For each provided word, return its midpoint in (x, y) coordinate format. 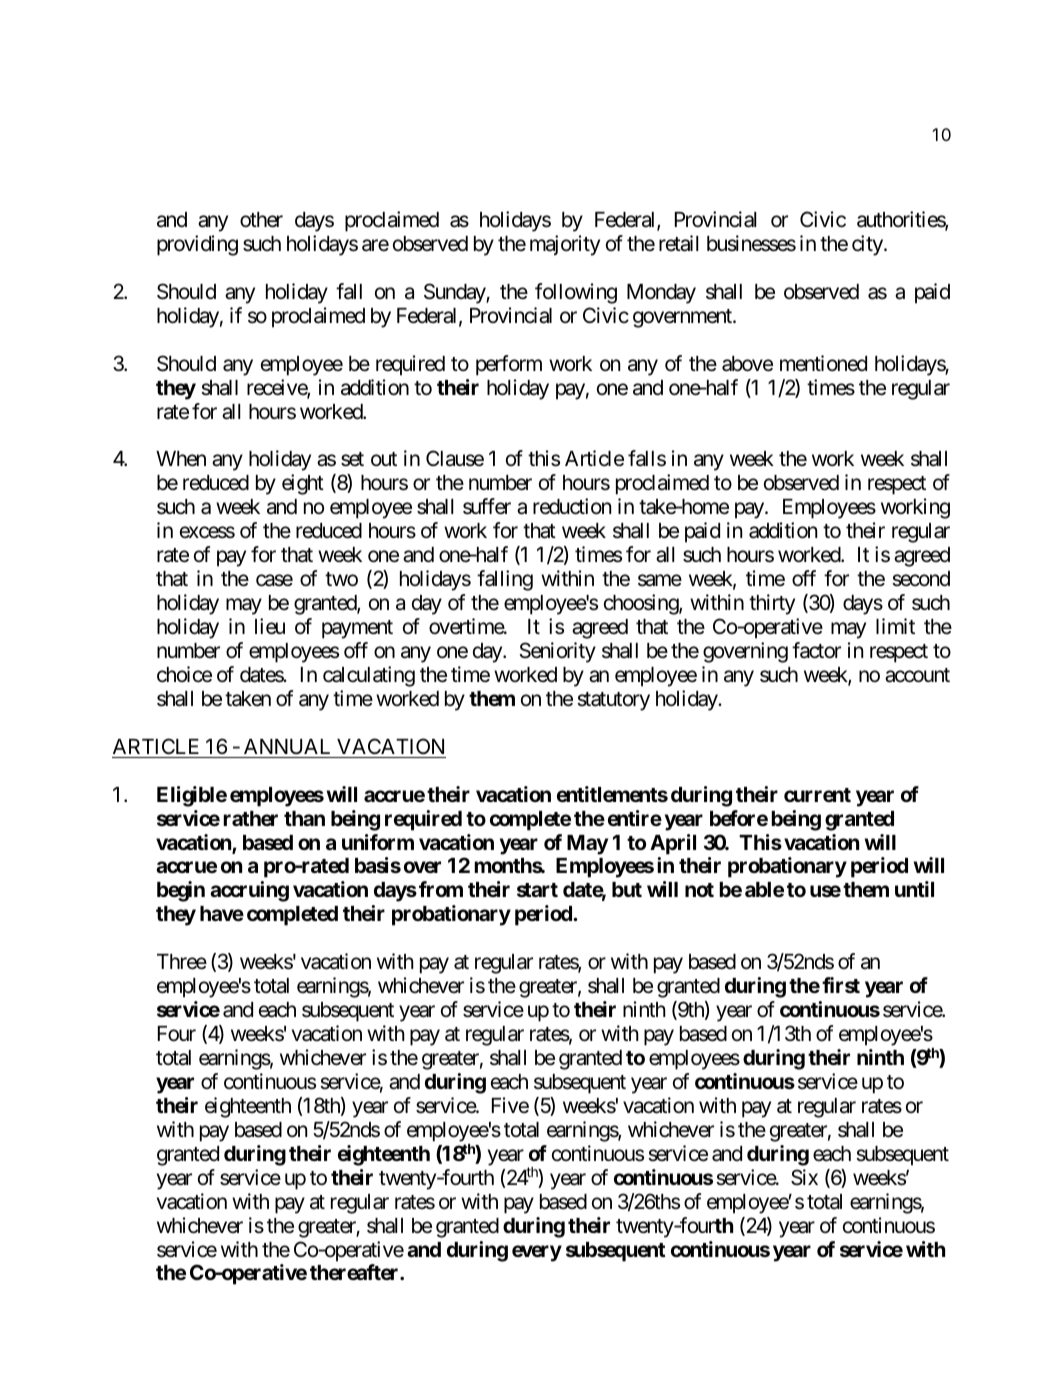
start (537, 890)
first (841, 985)
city (867, 245)
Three (182, 962)
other (261, 220)
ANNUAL (287, 747)
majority (565, 245)
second (921, 579)
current (817, 795)
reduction (572, 506)
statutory (613, 701)
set (352, 459)
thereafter (355, 1272)
